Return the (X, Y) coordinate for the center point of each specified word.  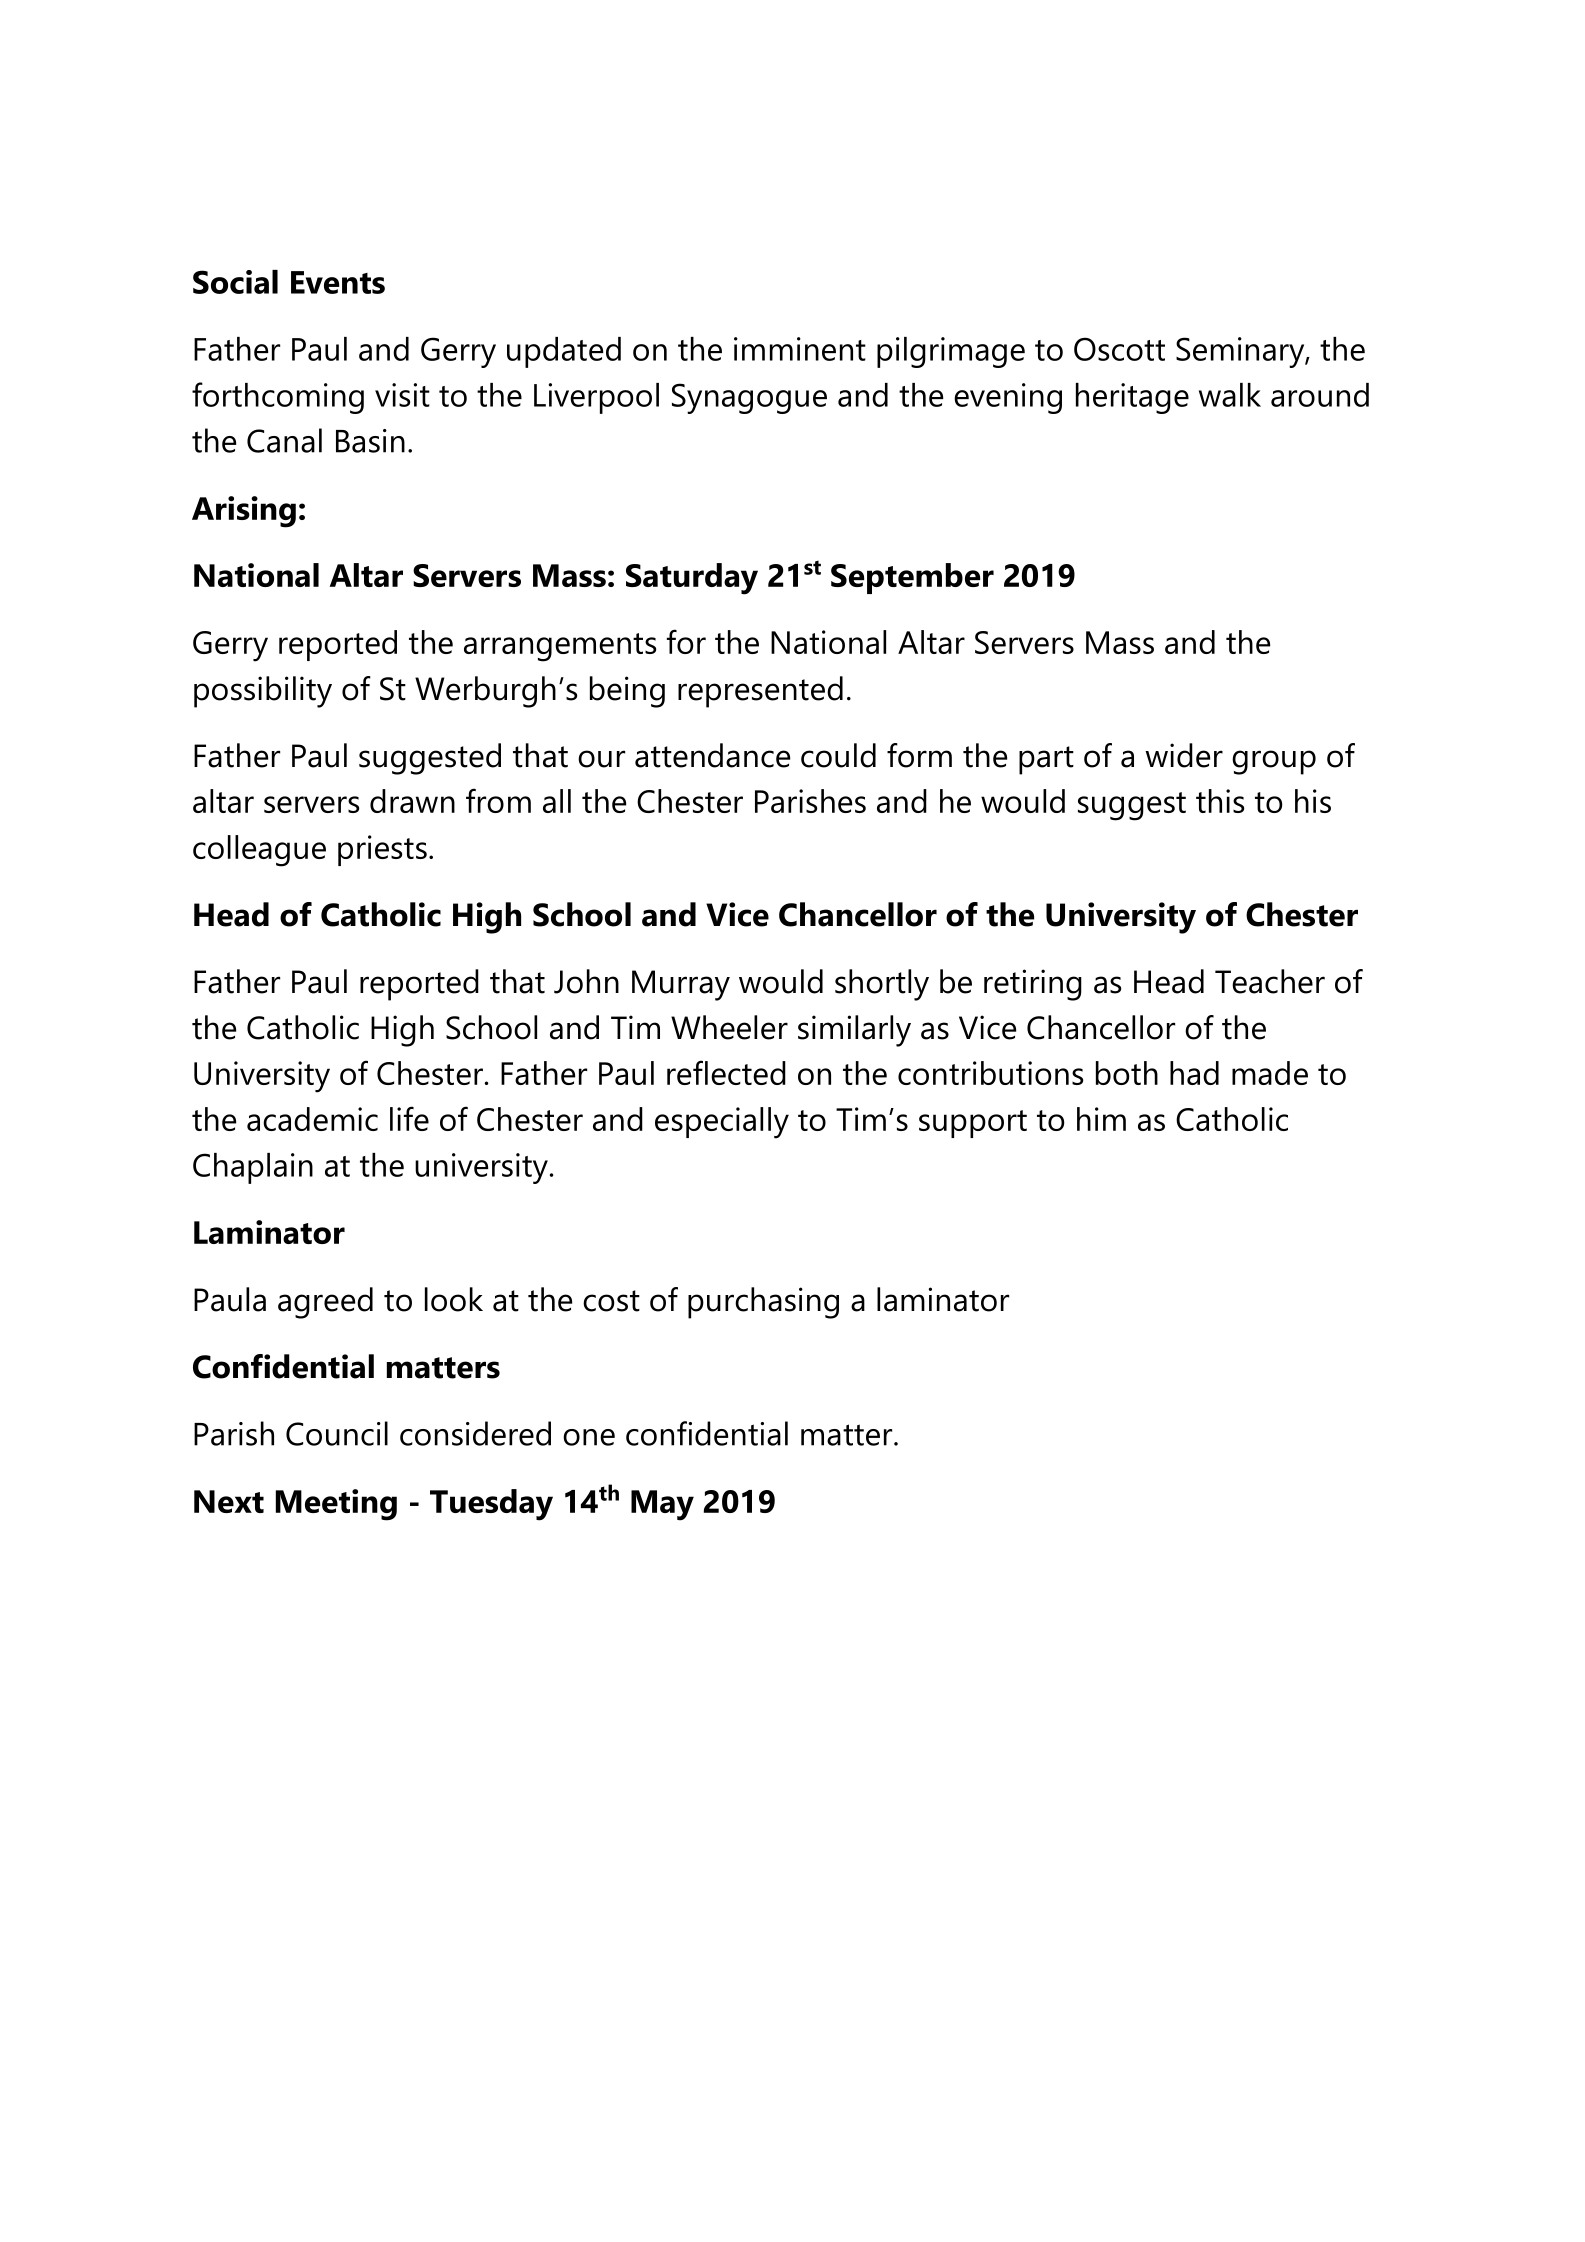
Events (338, 282)
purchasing (763, 1303)
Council (337, 1433)
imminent (800, 349)
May (662, 1505)
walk (1230, 395)
